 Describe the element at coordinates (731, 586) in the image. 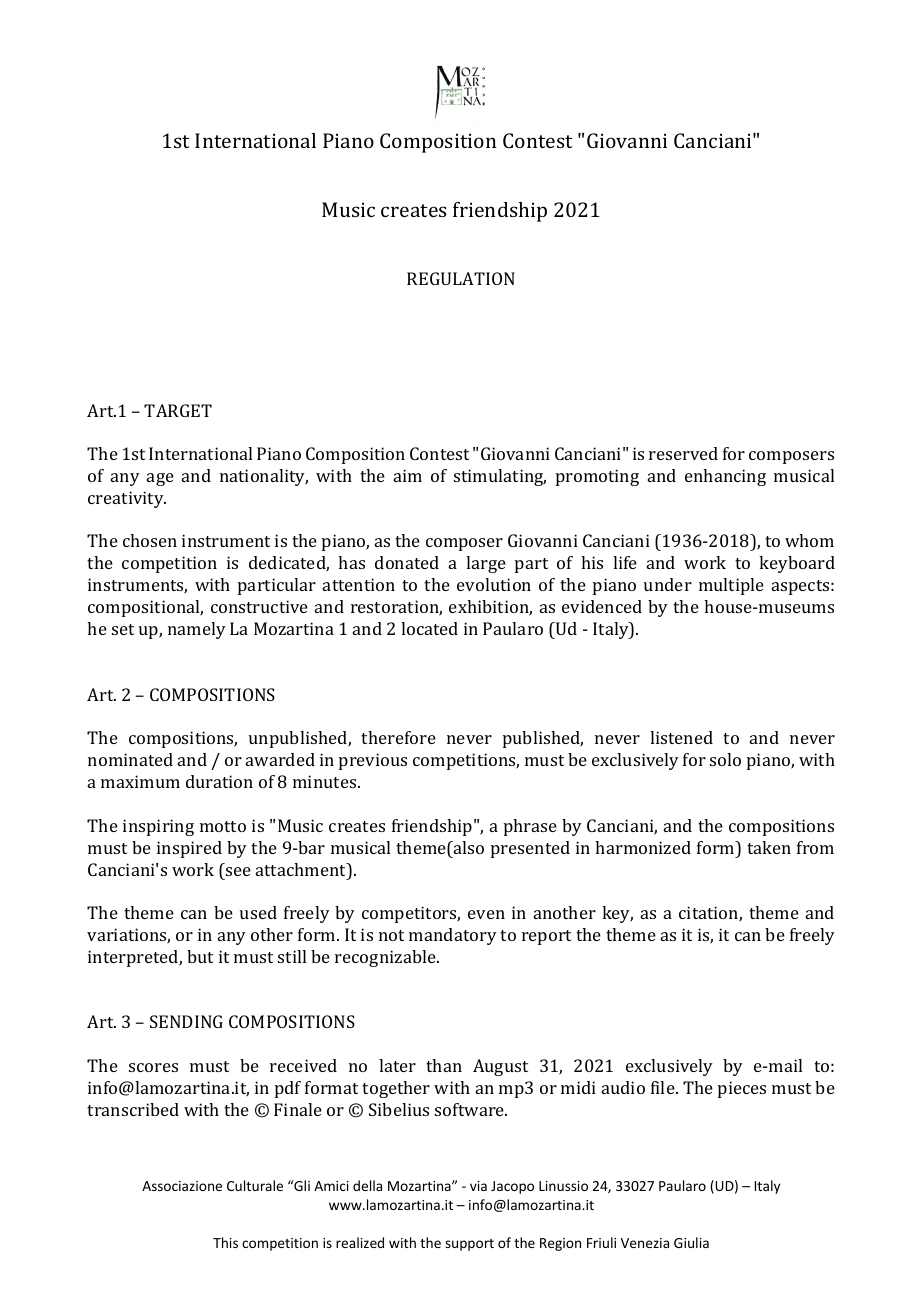

I see `multiple` at that location.
